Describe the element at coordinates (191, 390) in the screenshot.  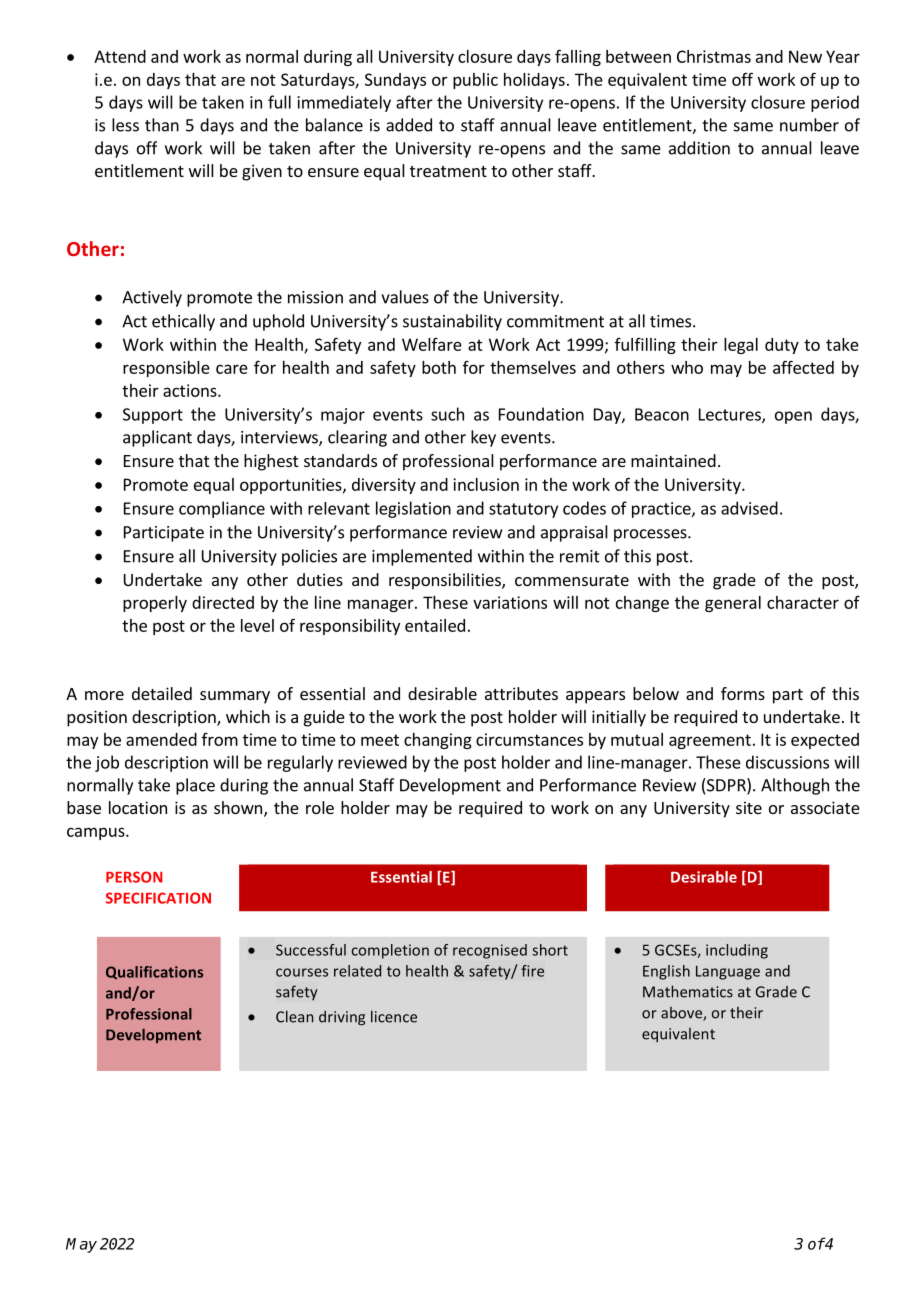
I see `actions` at that location.
